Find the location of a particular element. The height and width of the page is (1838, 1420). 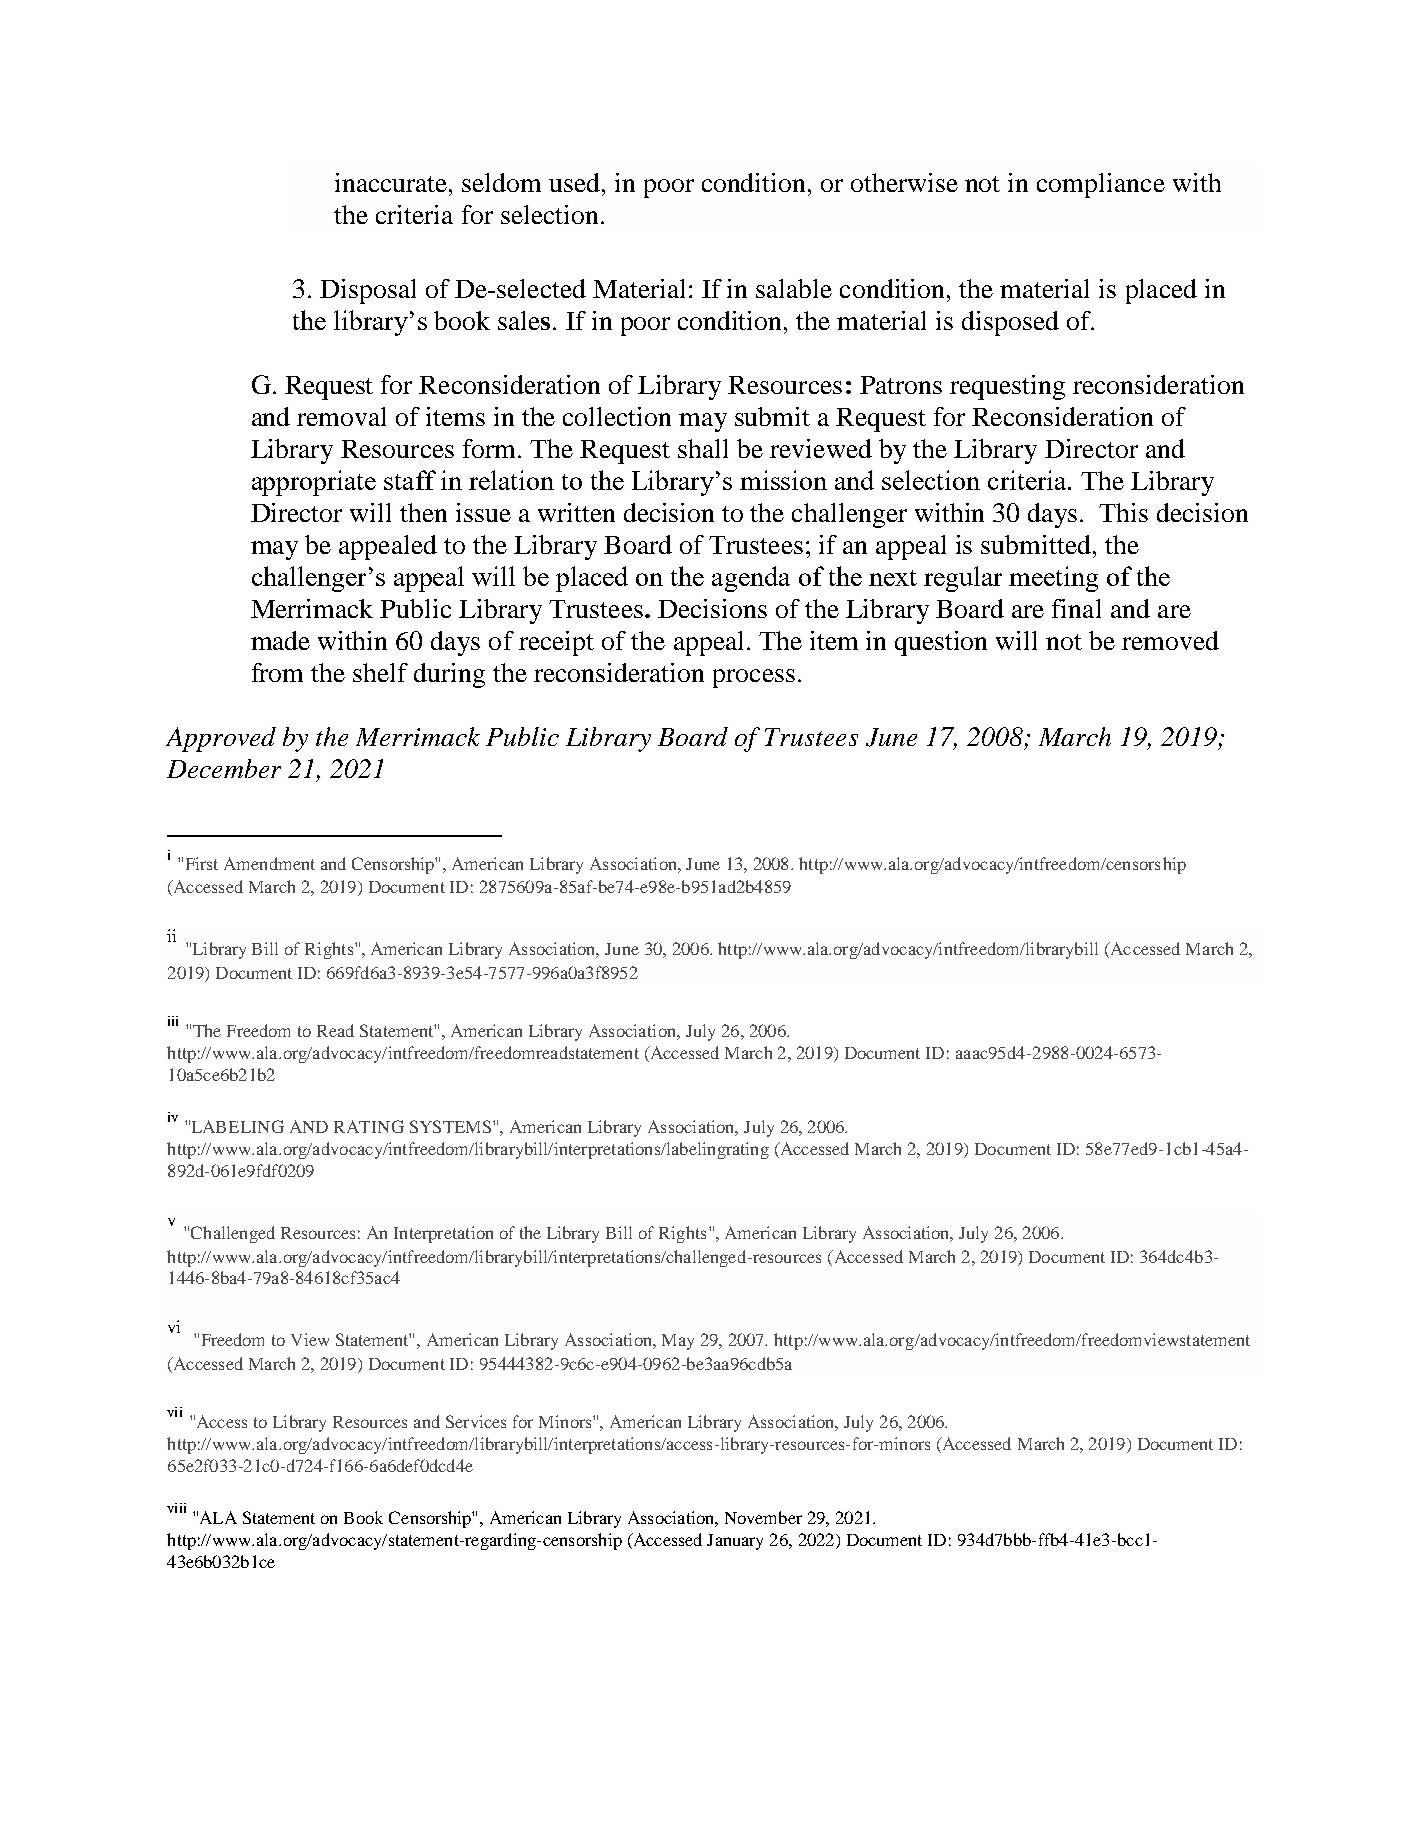

viii is located at coordinates (176, 1508).
